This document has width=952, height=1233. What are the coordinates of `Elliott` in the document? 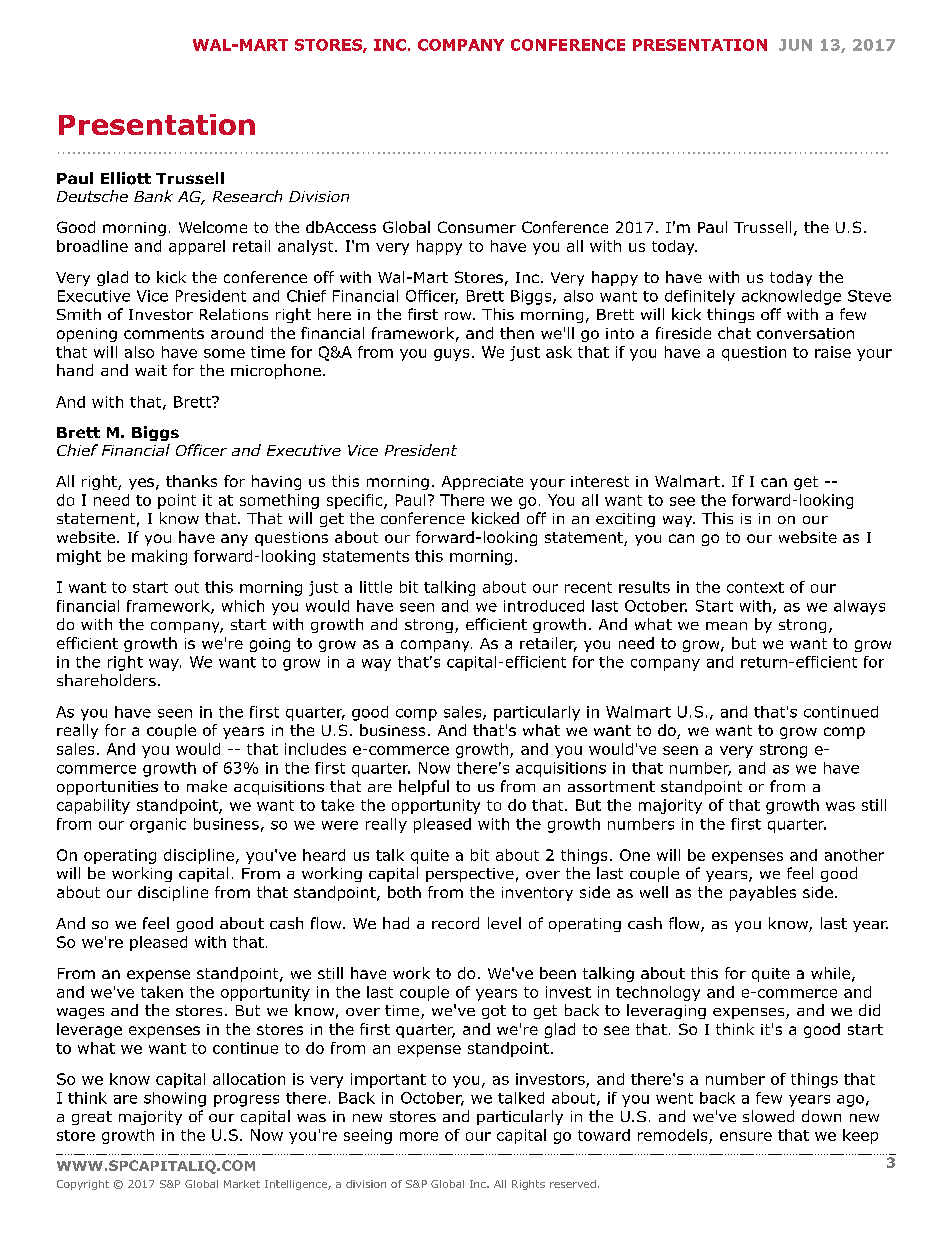 It's located at (126, 178).
